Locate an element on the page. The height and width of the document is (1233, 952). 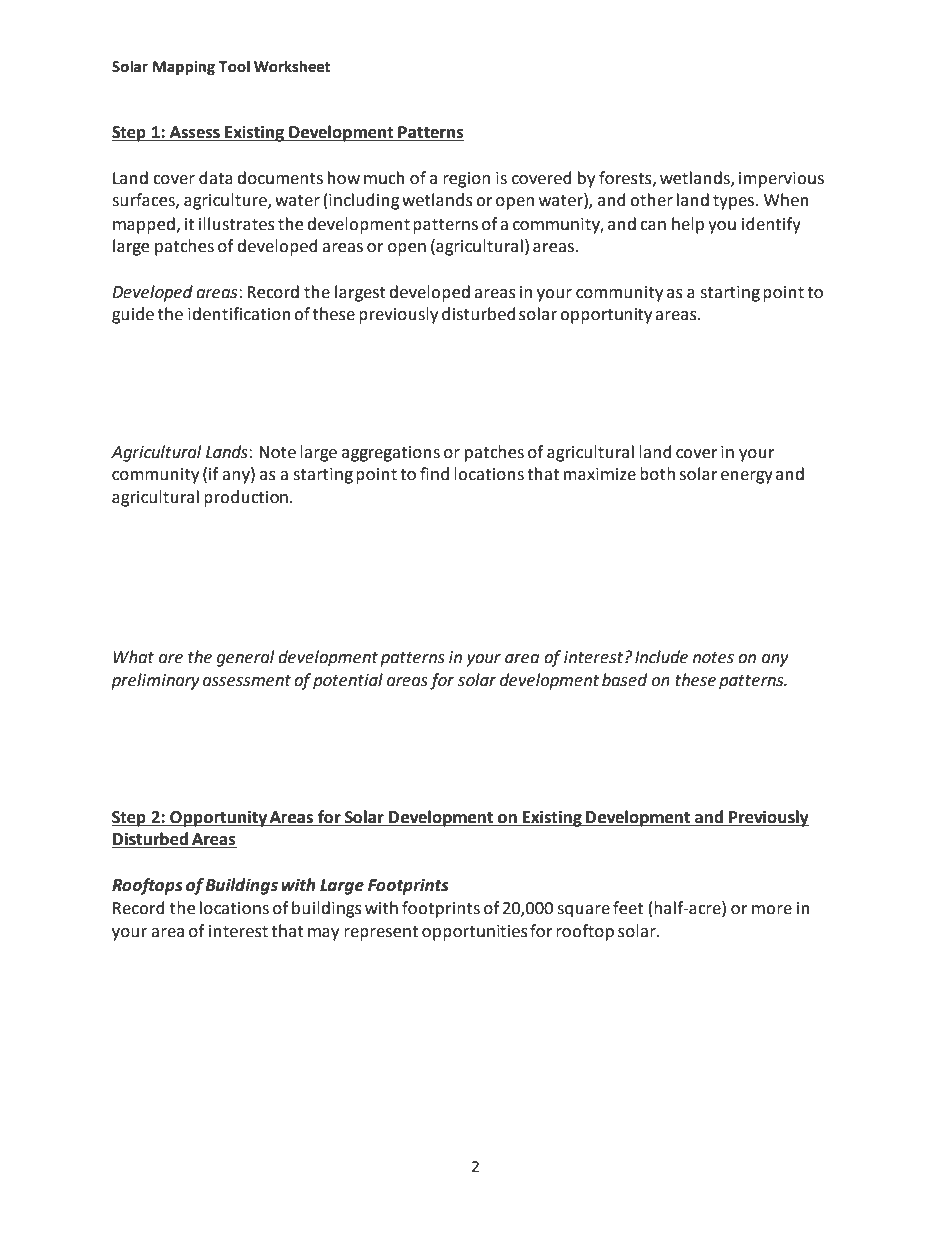
general is located at coordinates (245, 658).
